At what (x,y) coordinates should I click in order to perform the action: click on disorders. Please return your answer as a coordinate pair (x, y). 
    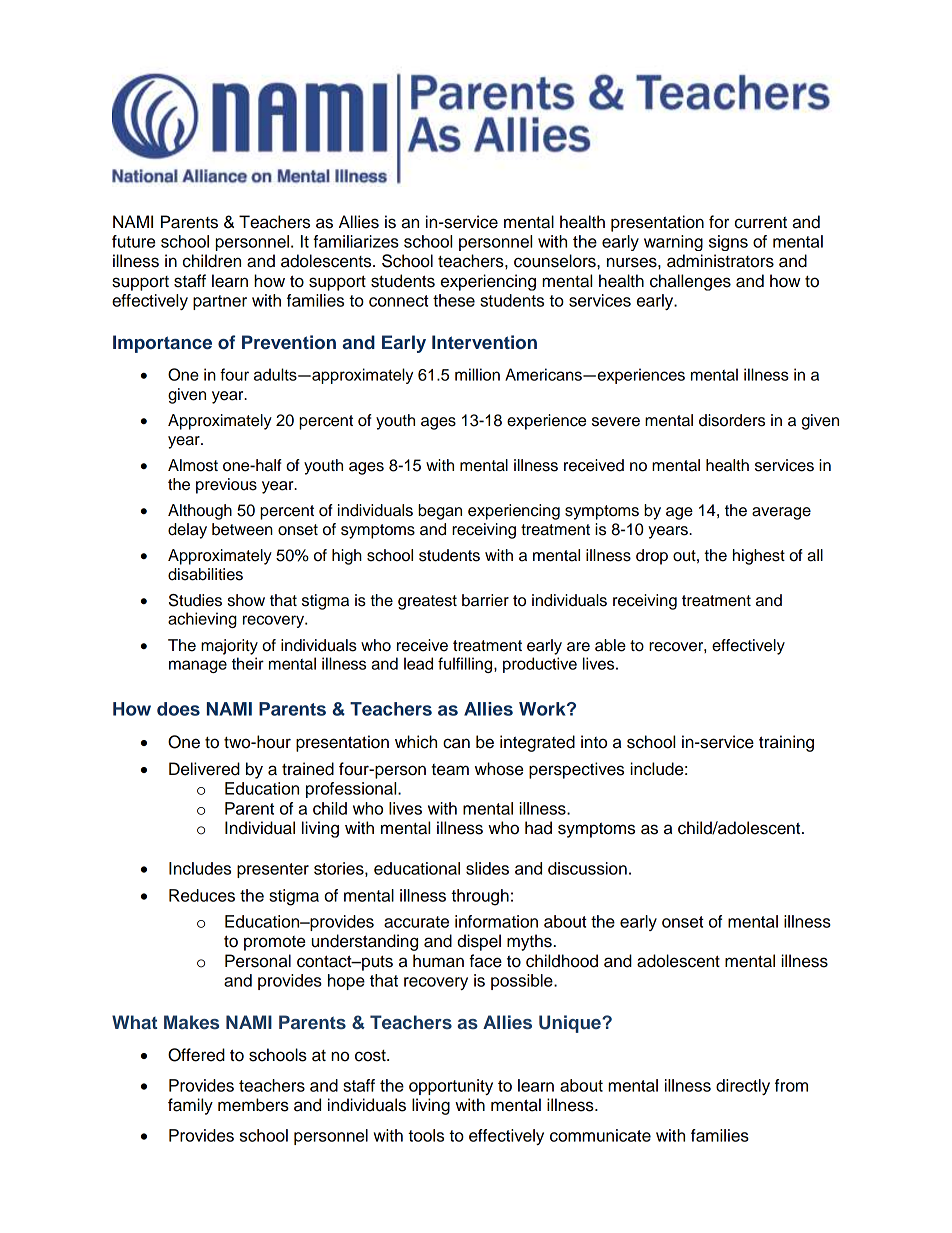
    Looking at the image, I should click on (732, 420).
